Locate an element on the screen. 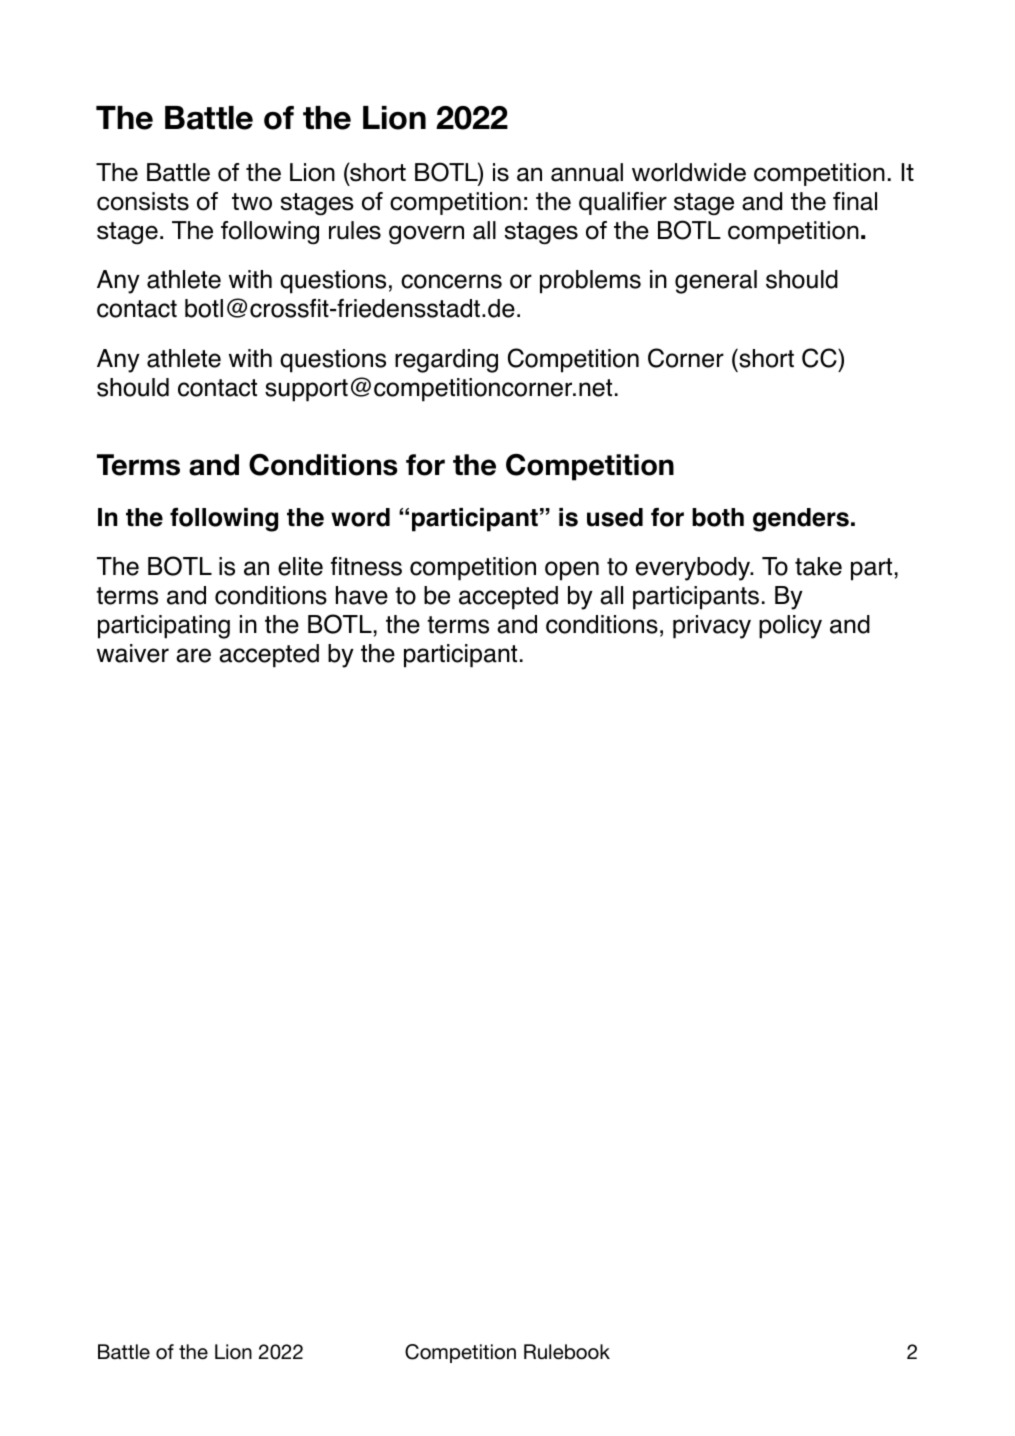  Rulebook is located at coordinates (567, 1352).
